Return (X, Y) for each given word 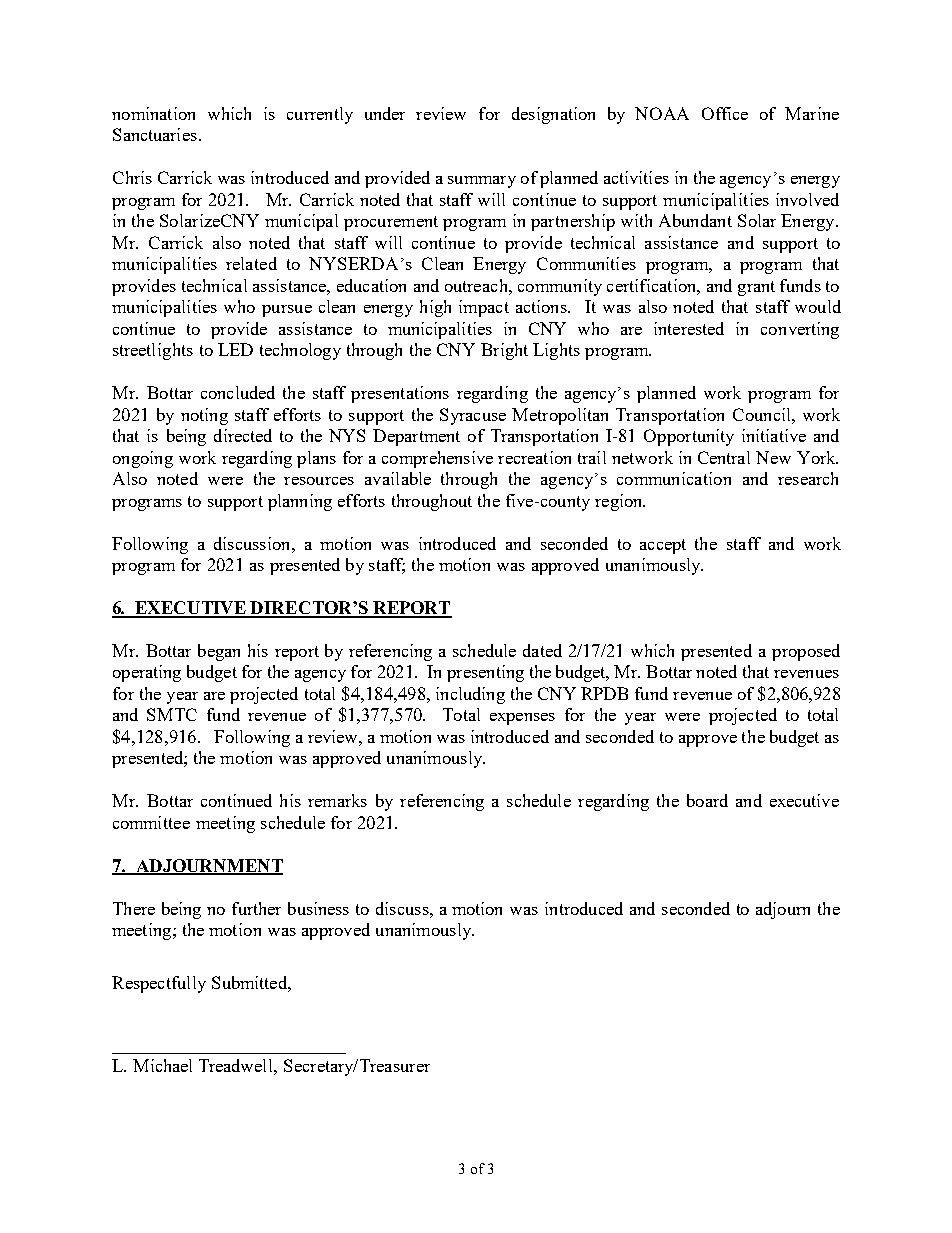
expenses (522, 719)
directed (243, 435)
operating (147, 673)
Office (725, 113)
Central (724, 457)
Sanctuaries (155, 134)
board (707, 800)
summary (482, 182)
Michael (162, 1065)
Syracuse (473, 416)
